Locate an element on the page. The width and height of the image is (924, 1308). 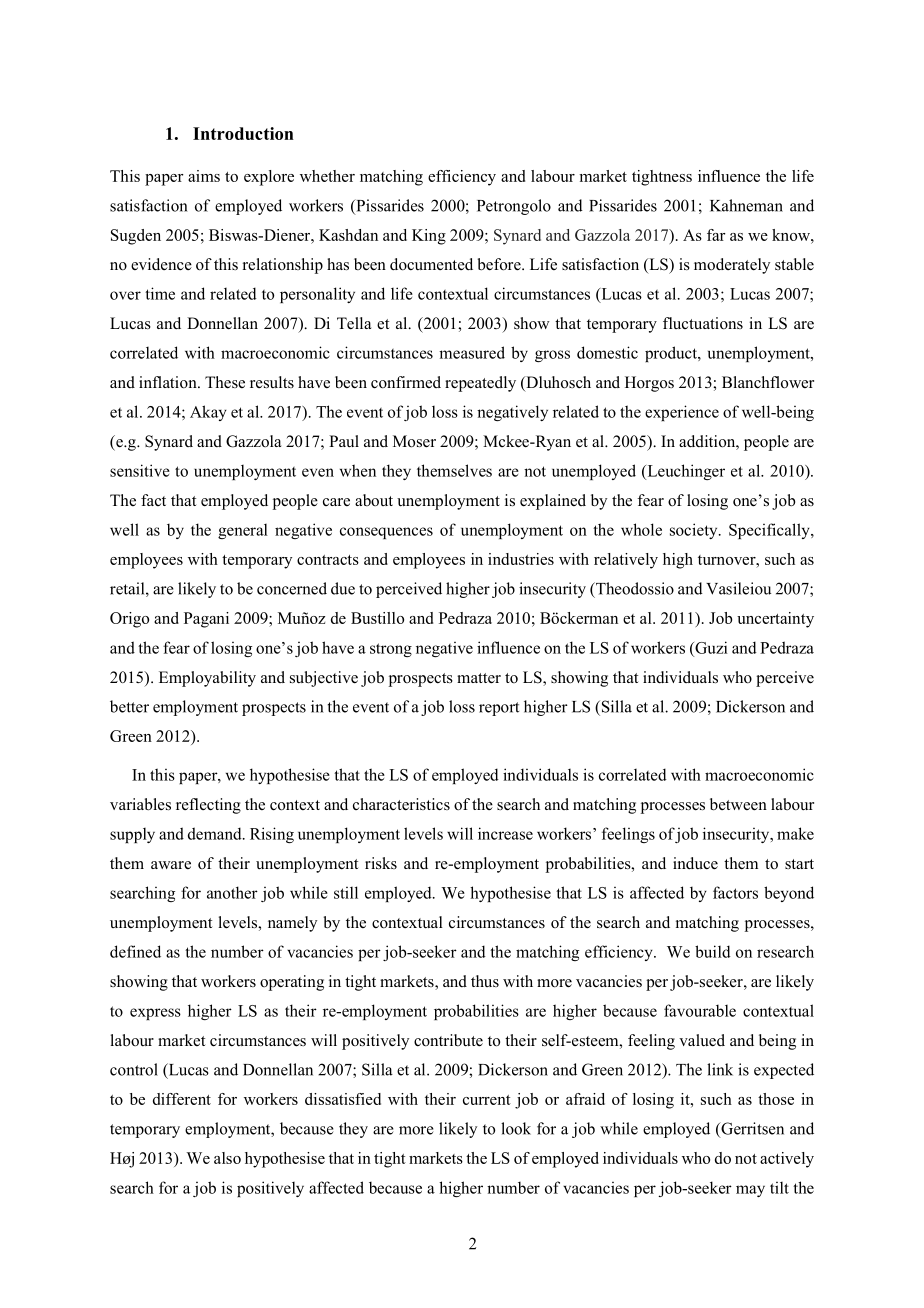
These is located at coordinates (225, 382).
